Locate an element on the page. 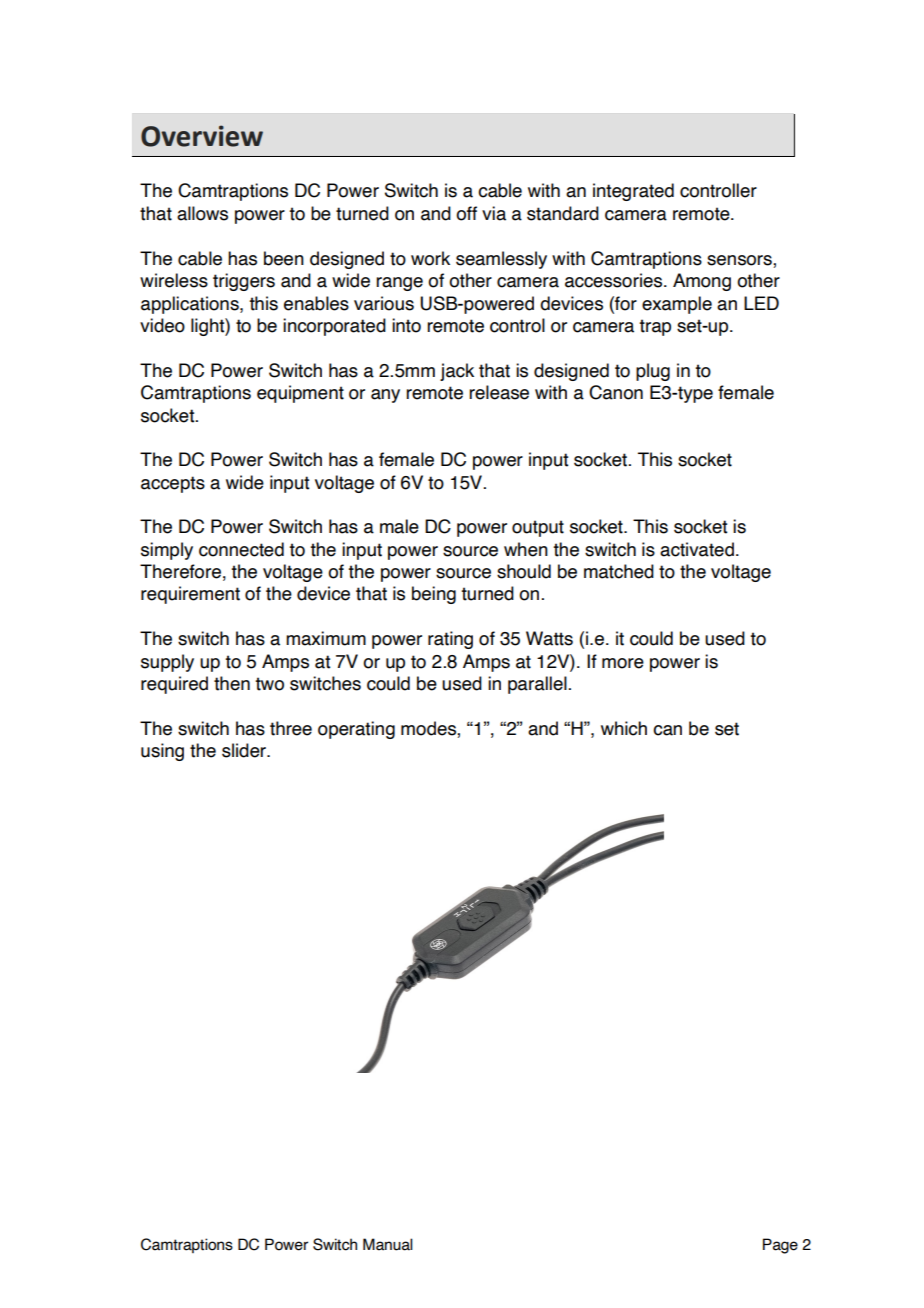 The image size is (924, 1308). slider is located at coordinates (245, 750).
